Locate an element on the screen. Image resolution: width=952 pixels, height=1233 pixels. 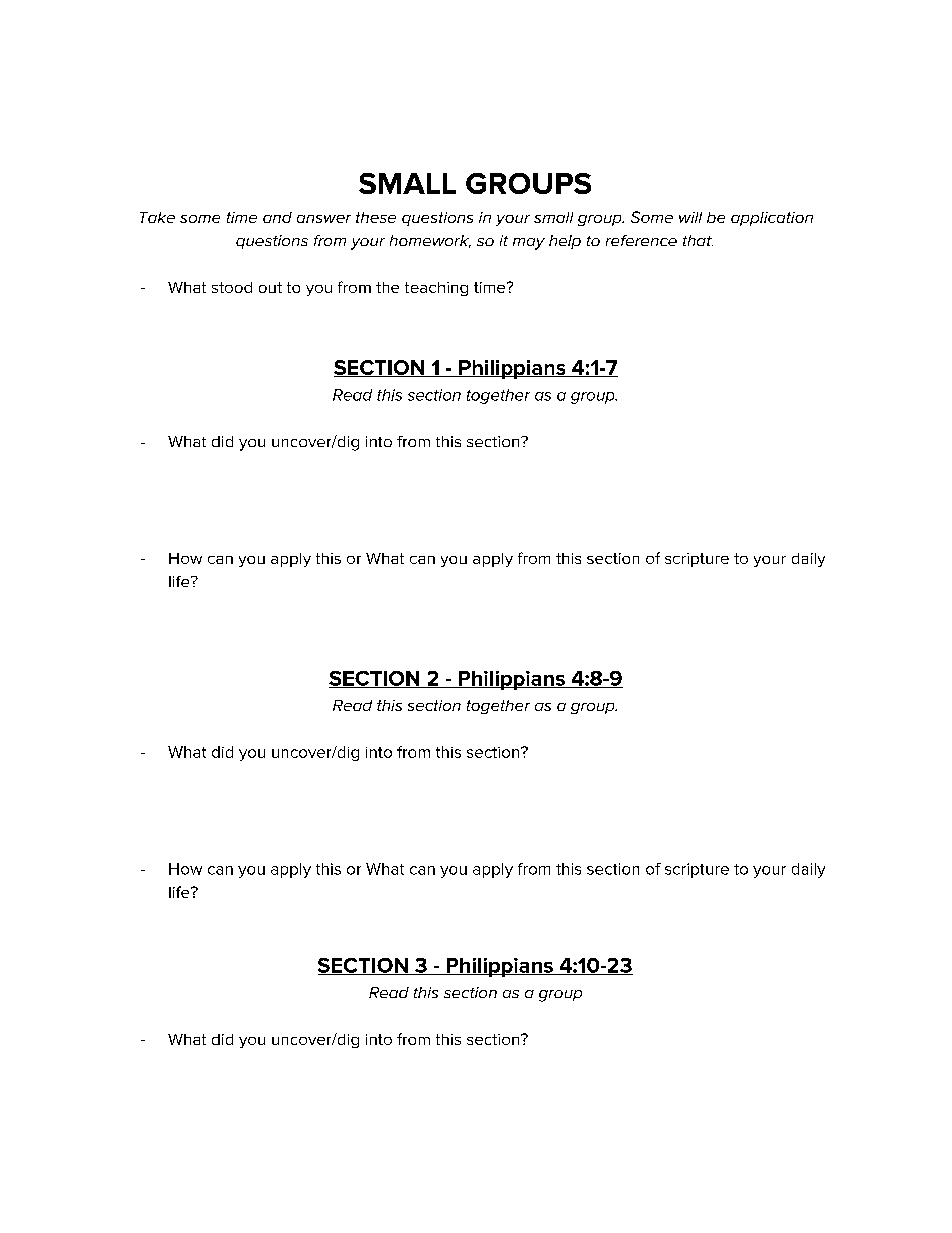
and is located at coordinates (277, 217).
